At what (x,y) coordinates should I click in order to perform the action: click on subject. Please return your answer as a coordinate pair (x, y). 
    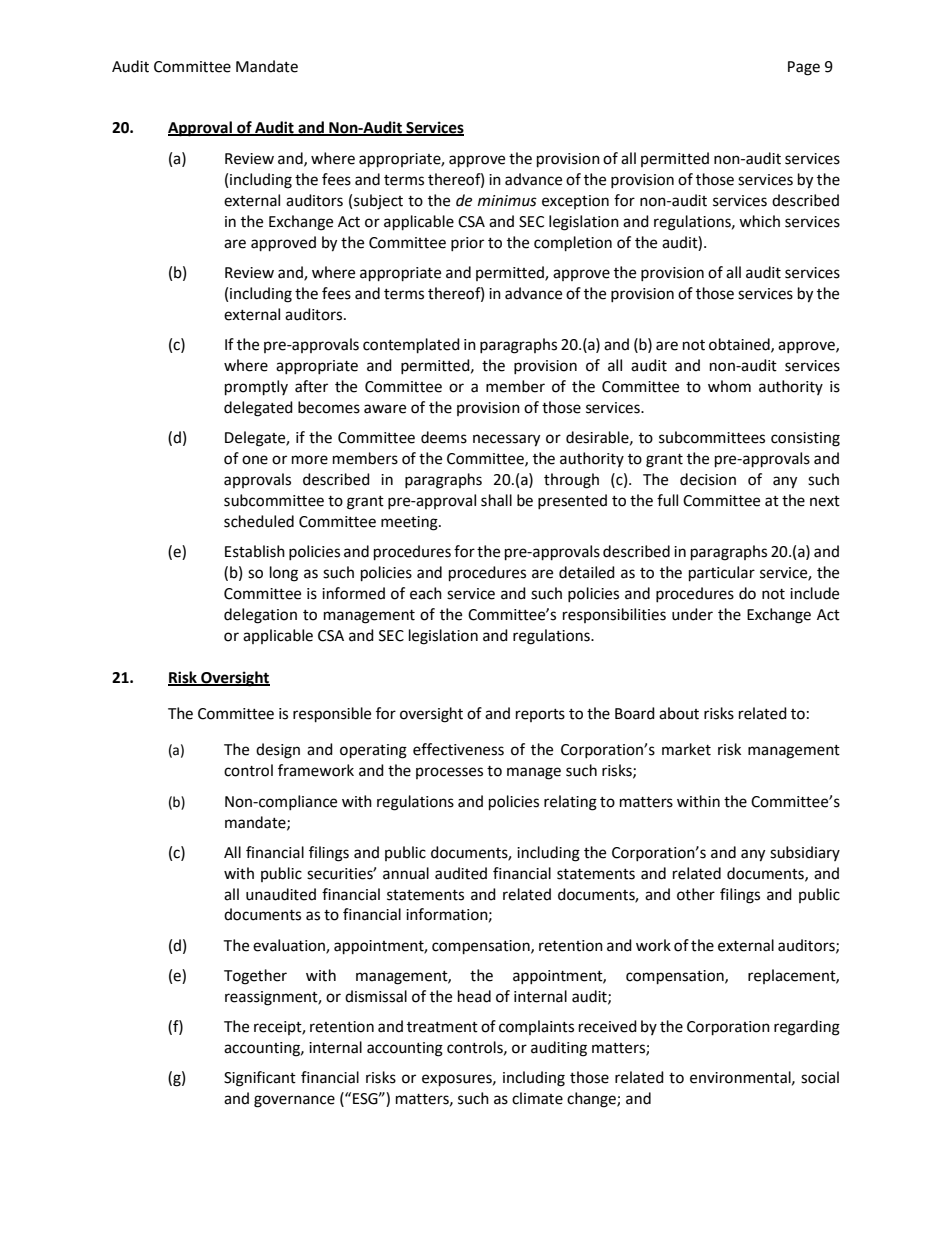
    Looking at the image, I should click on (378, 202).
